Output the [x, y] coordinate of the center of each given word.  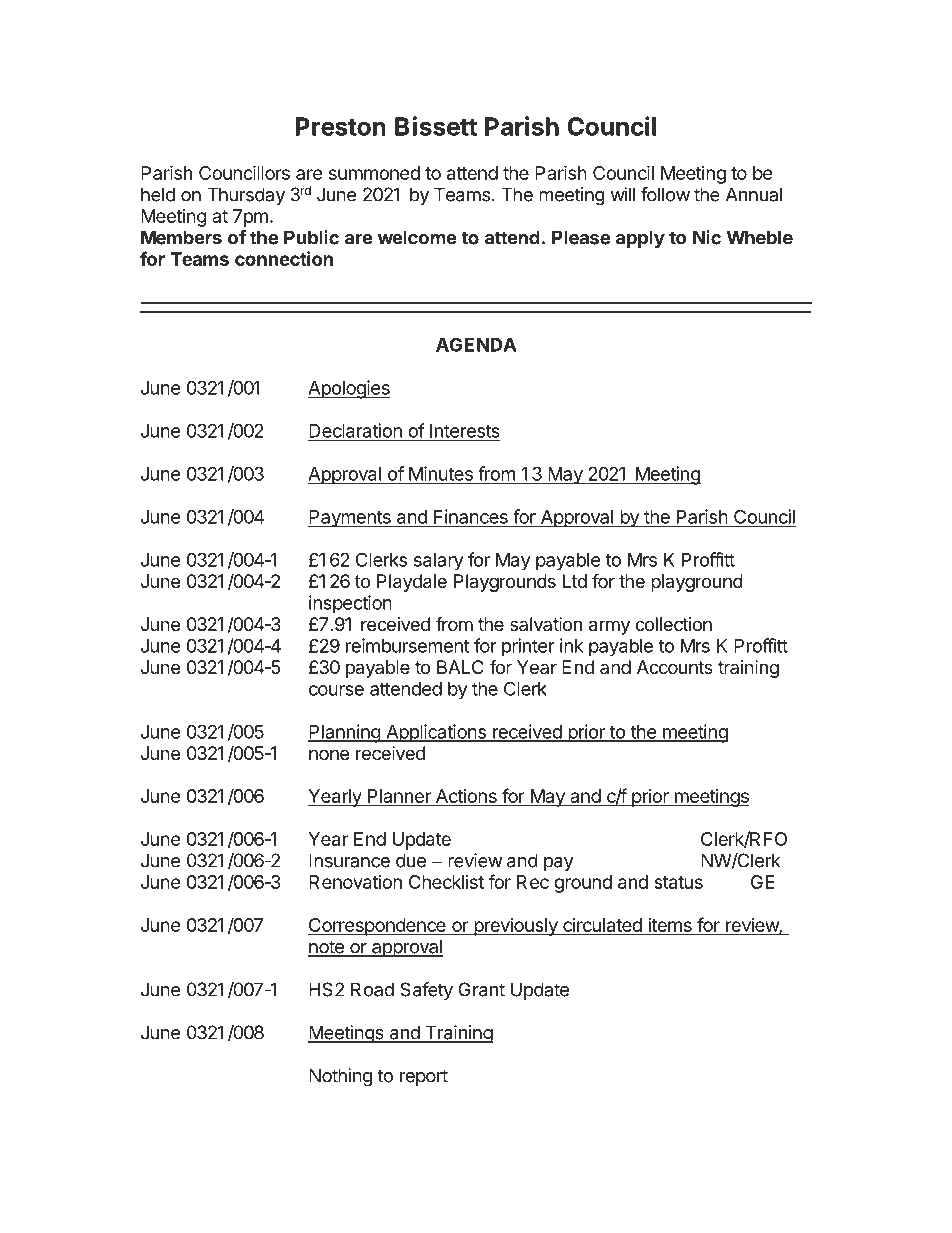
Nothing [340, 1077]
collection [673, 624]
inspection [350, 604]
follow [665, 194]
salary [439, 562]
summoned [374, 173]
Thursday [246, 196]
